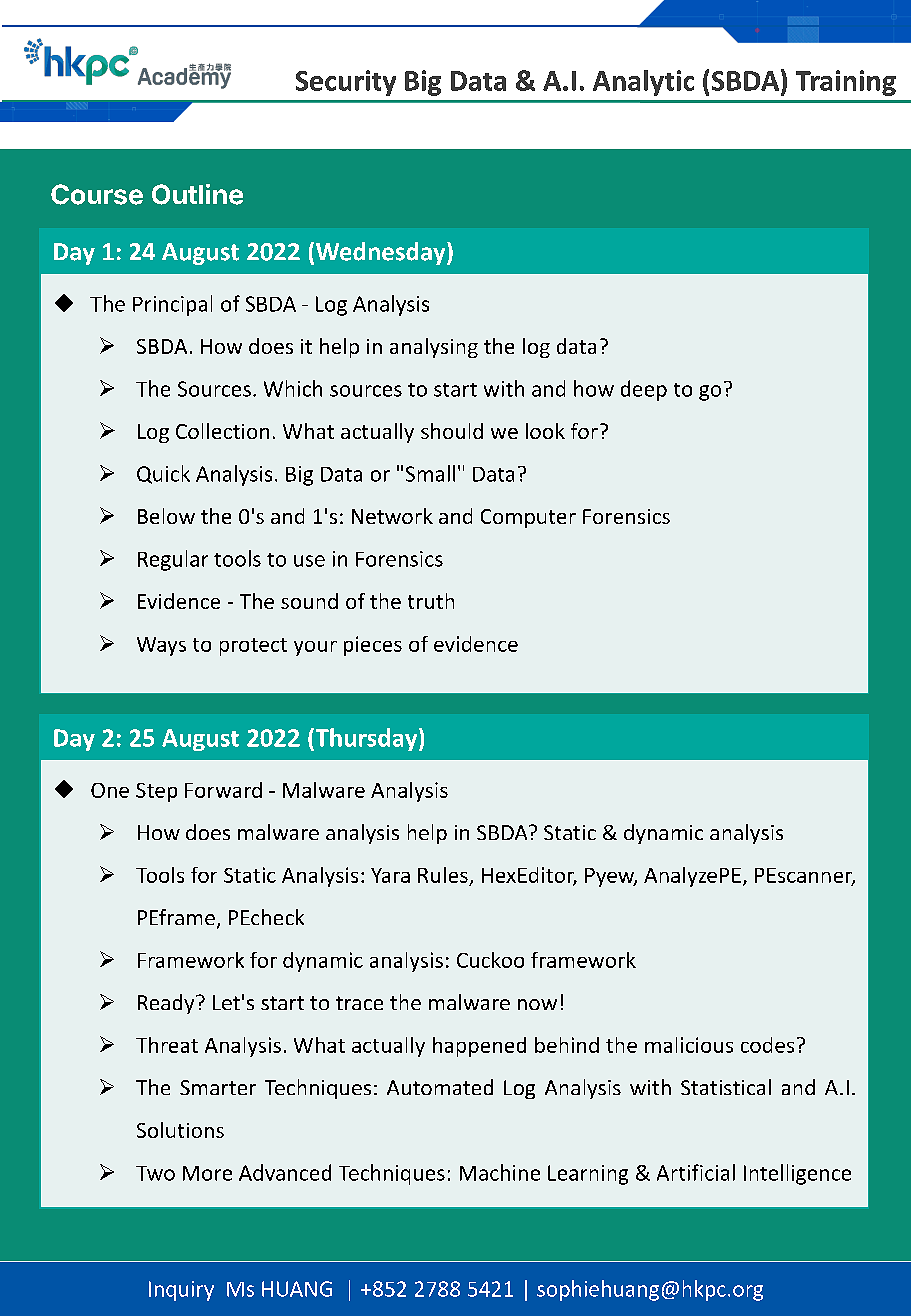 The height and width of the page is (1316, 911). I want to click on Machine, so click(500, 1172).
